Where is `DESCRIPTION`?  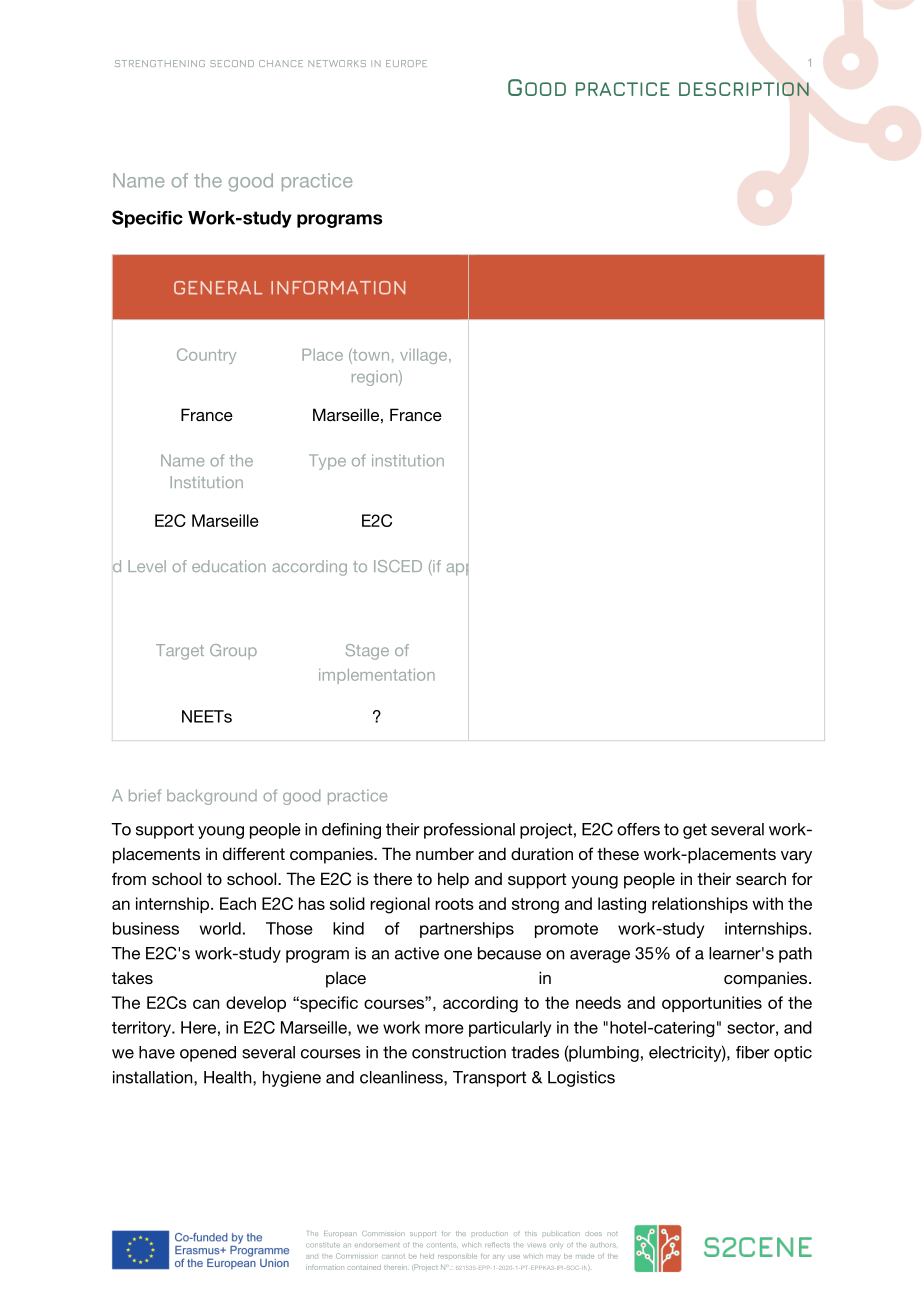
DESCRIPTION is located at coordinates (744, 89).
